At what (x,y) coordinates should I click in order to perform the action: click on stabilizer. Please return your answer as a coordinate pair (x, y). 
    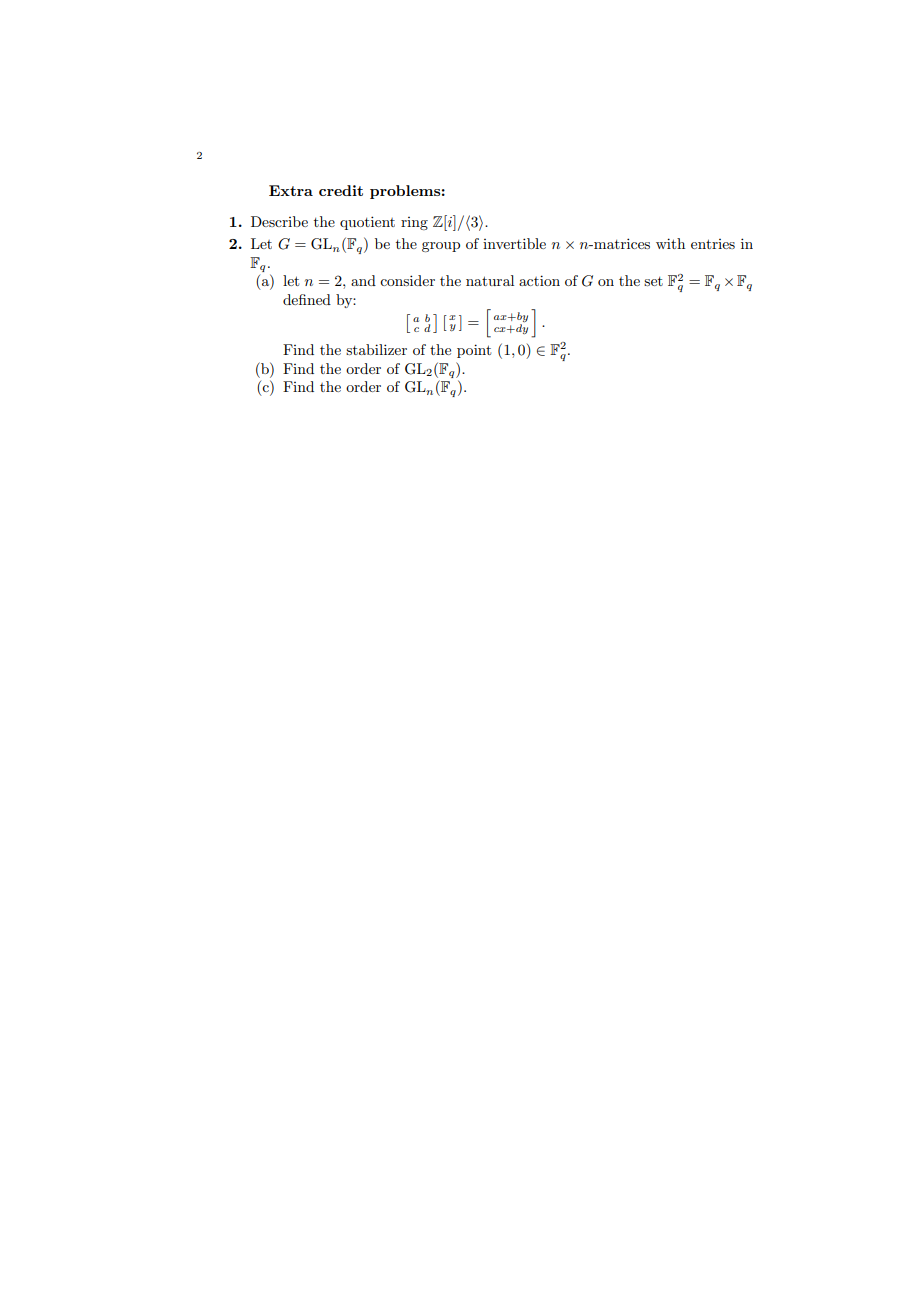
    Looking at the image, I should click on (376, 349).
